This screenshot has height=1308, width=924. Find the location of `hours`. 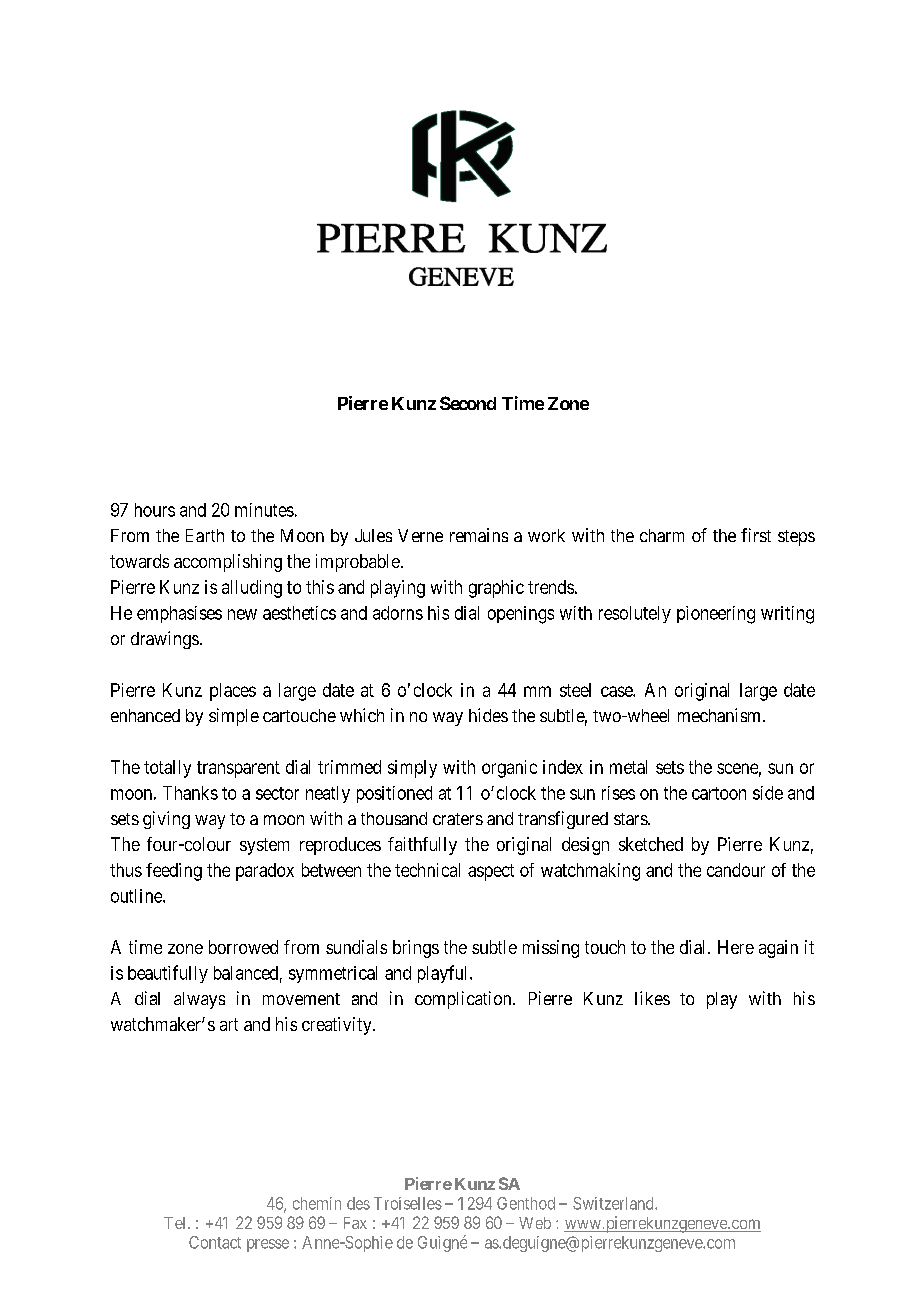

hours is located at coordinates (155, 510).
